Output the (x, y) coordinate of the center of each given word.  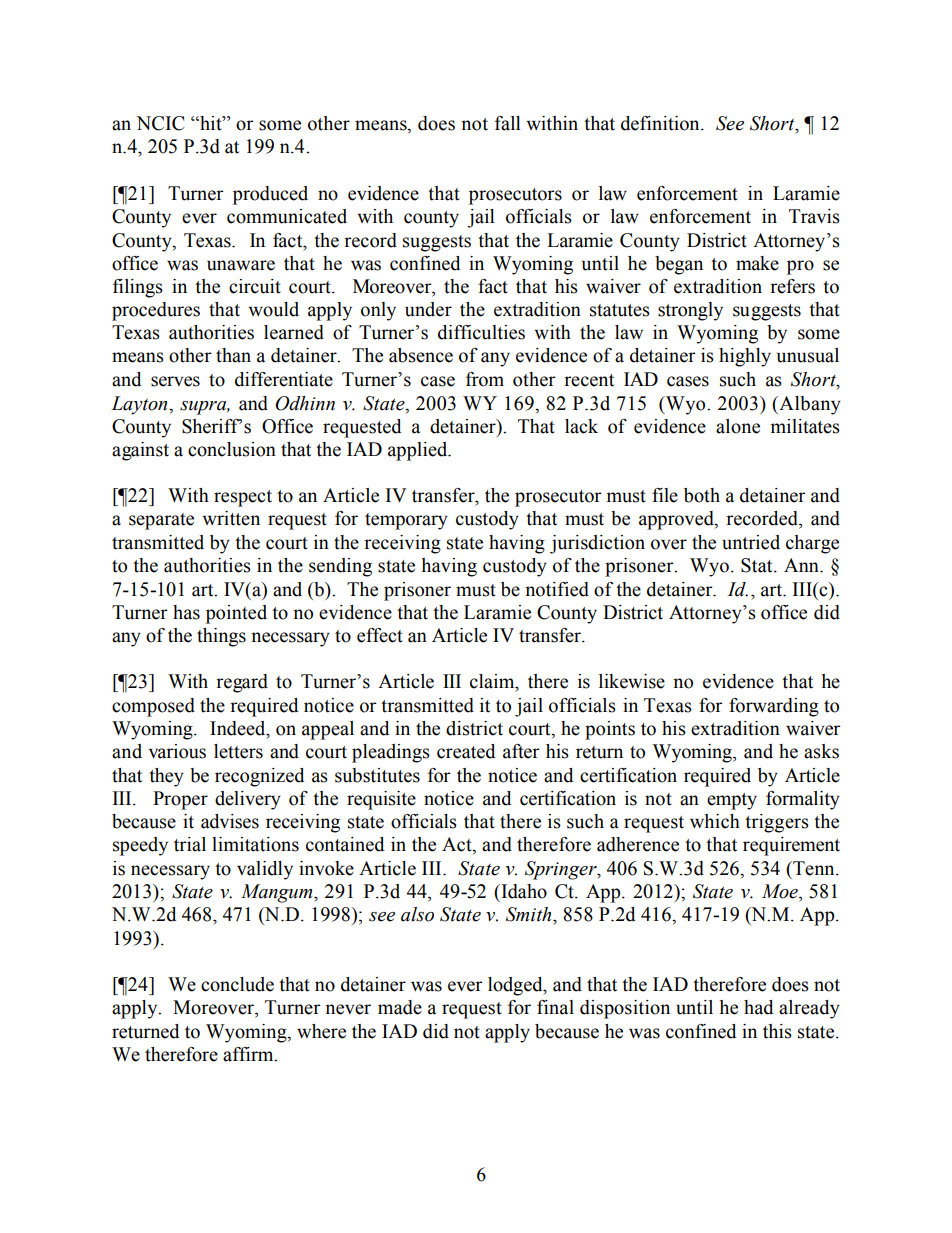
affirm (249, 1054)
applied (419, 451)
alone (738, 426)
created (466, 751)
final (555, 1007)
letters (238, 751)
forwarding (774, 707)
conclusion (232, 449)
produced (270, 195)
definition (661, 123)
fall (508, 123)
